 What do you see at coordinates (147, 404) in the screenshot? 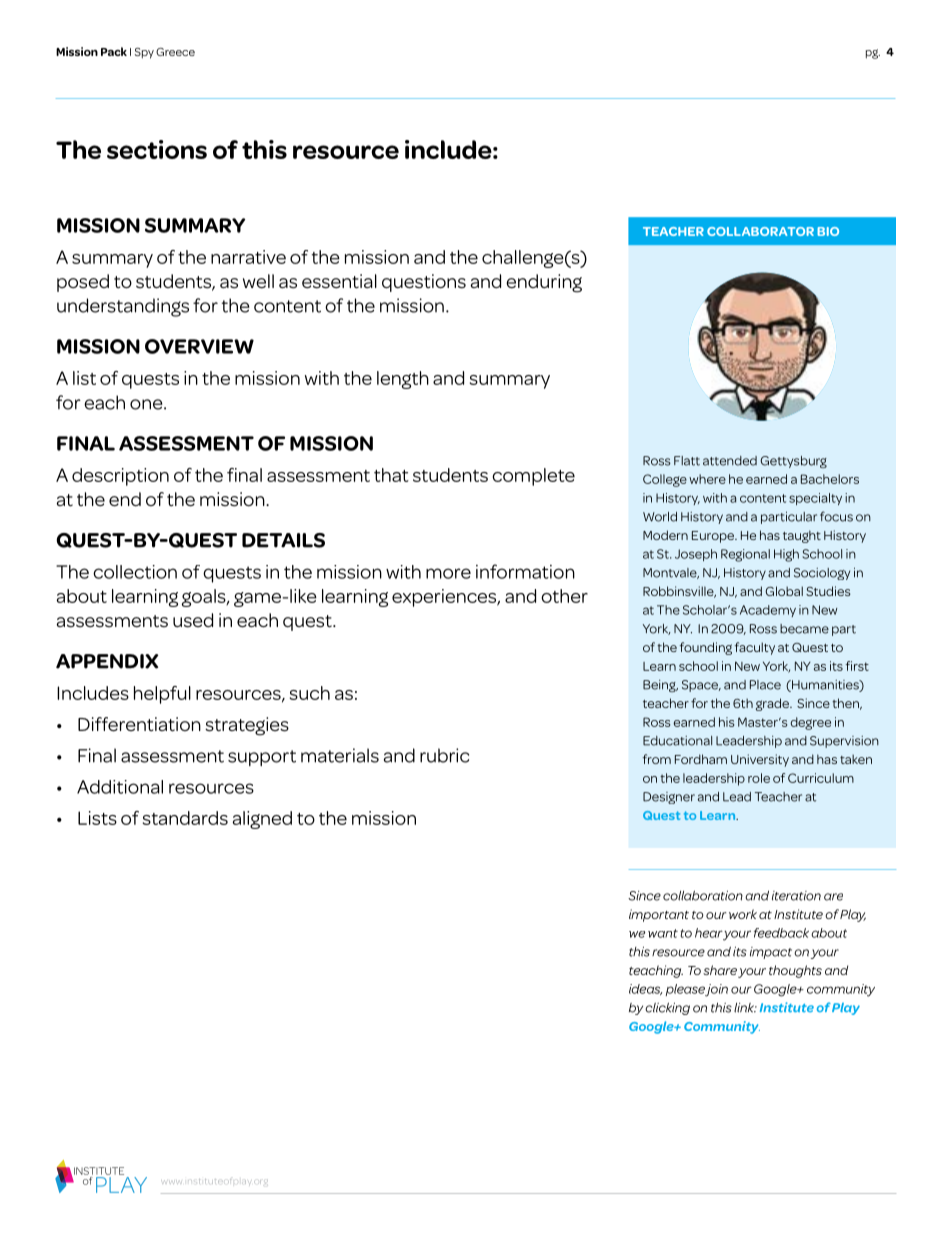
I see `one` at bounding box center [147, 404].
